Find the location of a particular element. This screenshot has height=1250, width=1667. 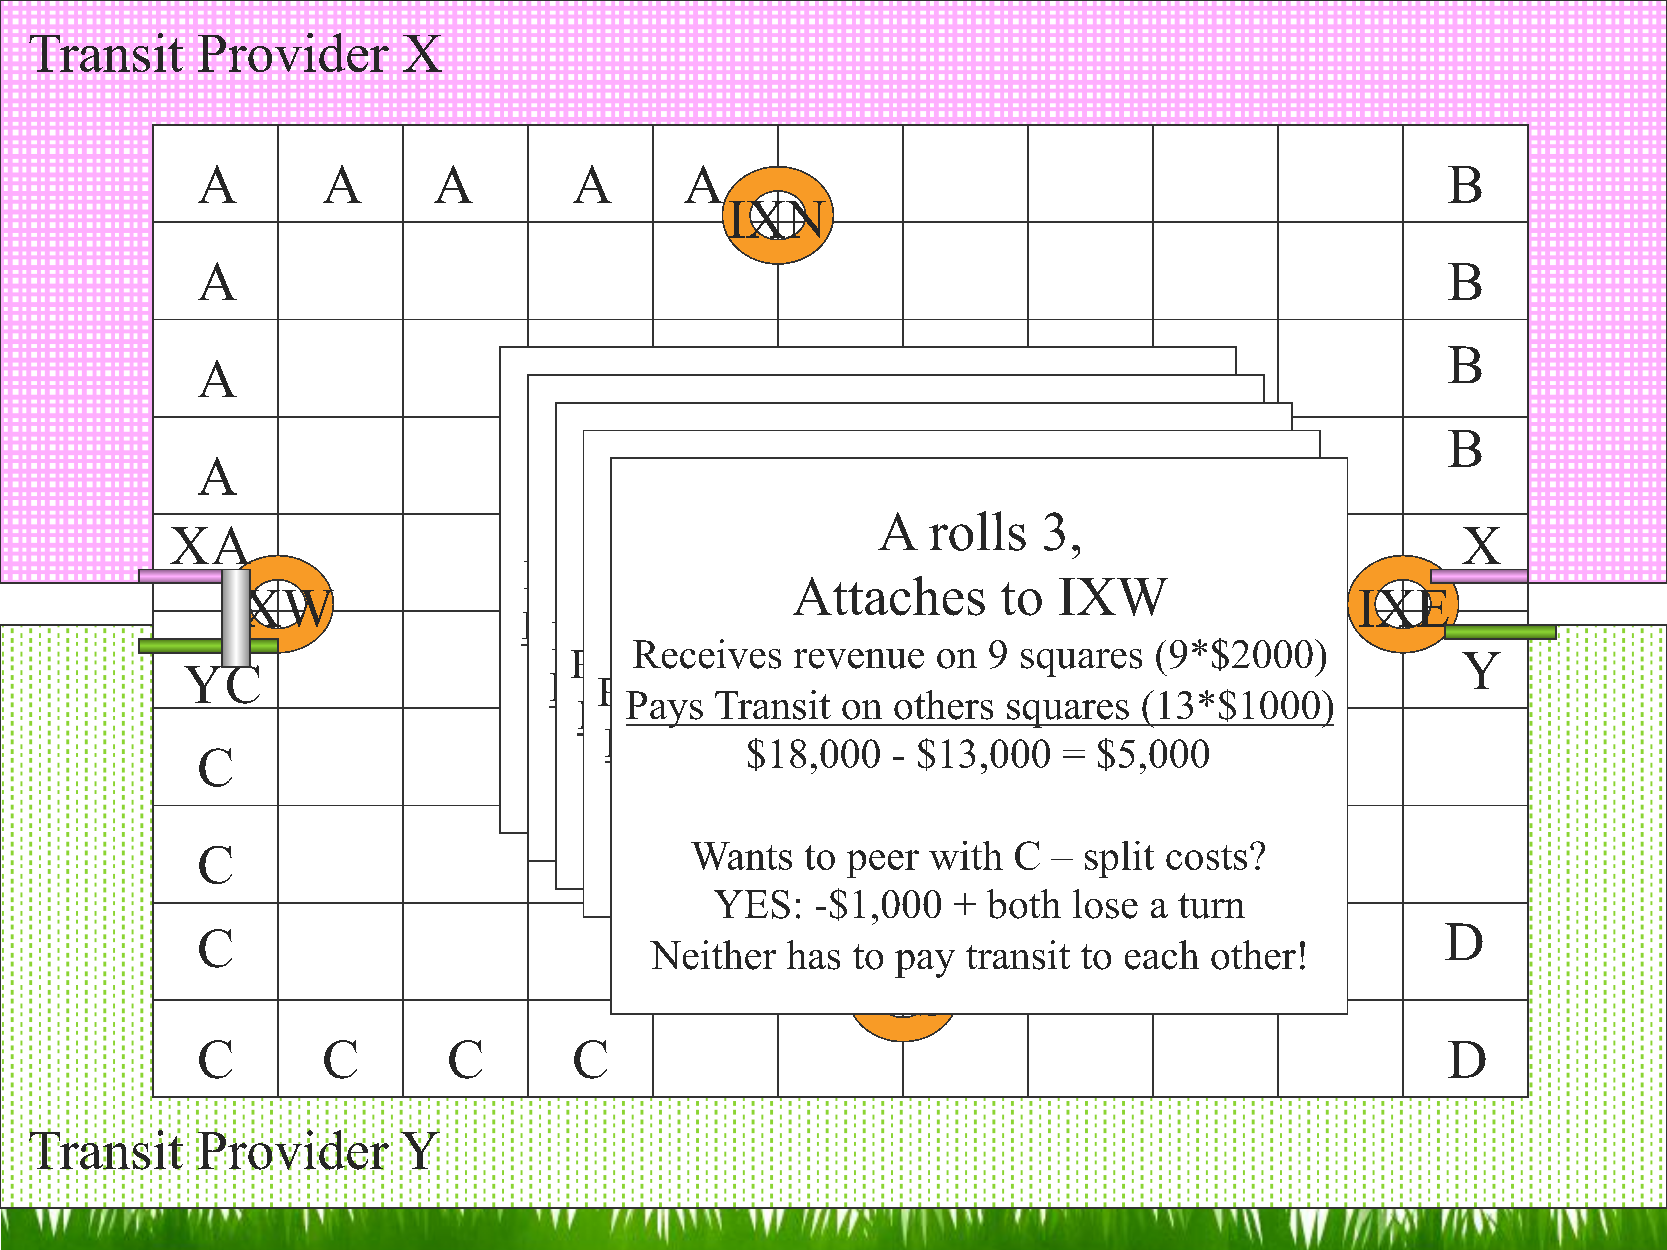

Attaches is located at coordinates (889, 596).
